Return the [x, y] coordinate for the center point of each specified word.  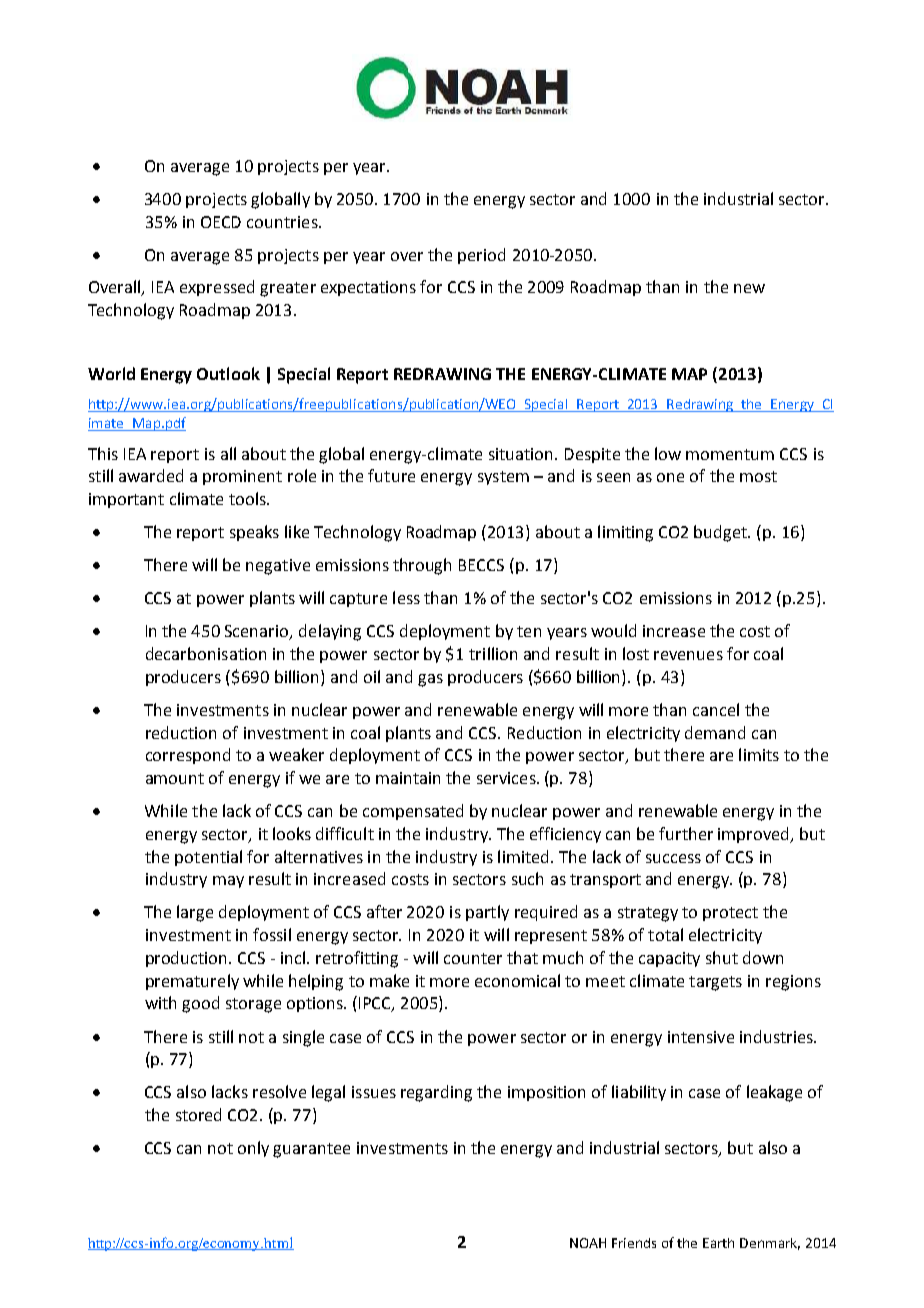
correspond [188, 756]
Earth [718, 1243]
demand [715, 732]
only [253, 1149]
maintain [408, 778]
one [670, 477]
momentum [730, 454]
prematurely [192, 982]
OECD [221, 222]
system [503, 478]
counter [473, 958]
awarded [151, 475]
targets [715, 983]
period [481, 256]
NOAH [588, 1243]
